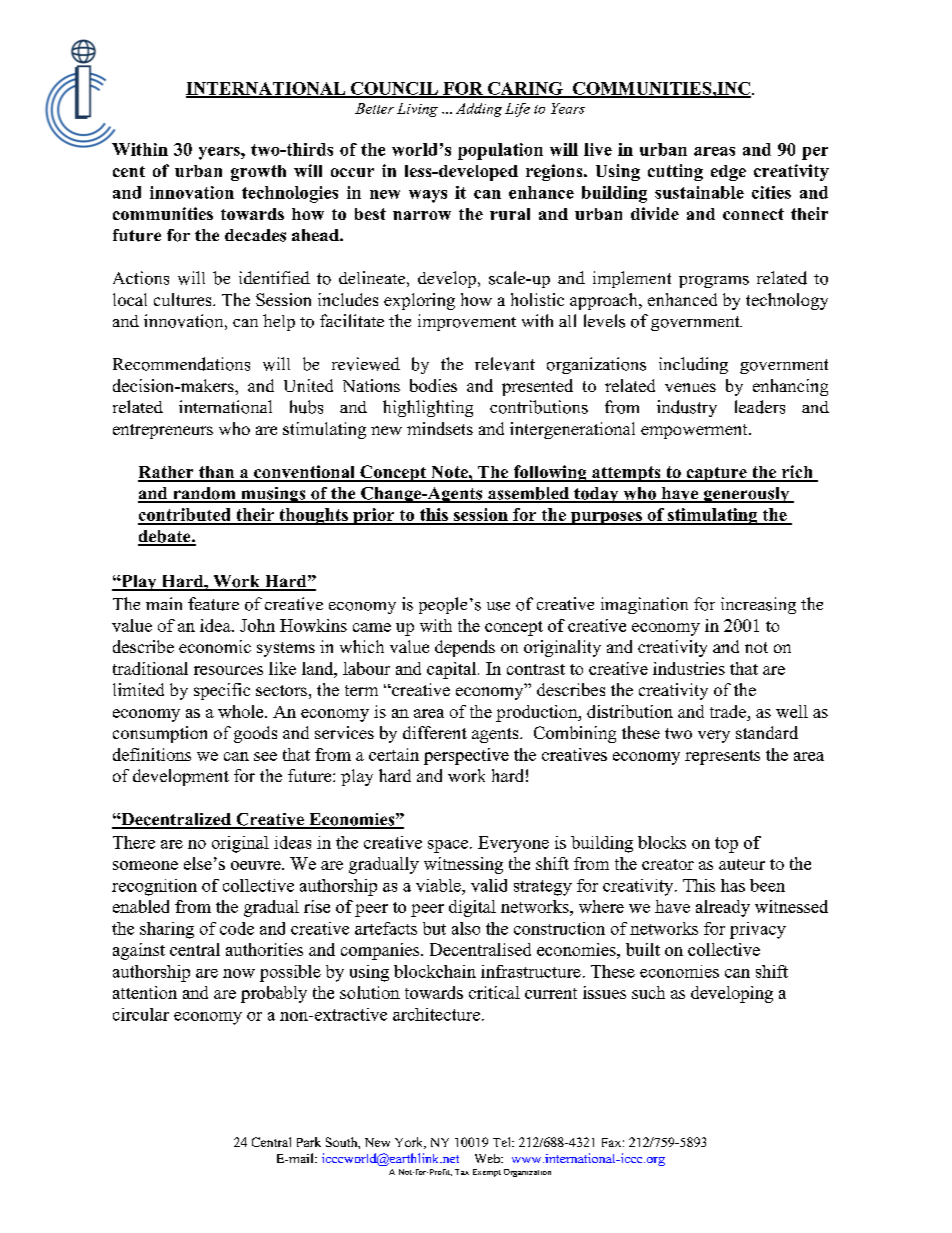 The image size is (952, 1233). I want to click on Park, so click(309, 1142).
